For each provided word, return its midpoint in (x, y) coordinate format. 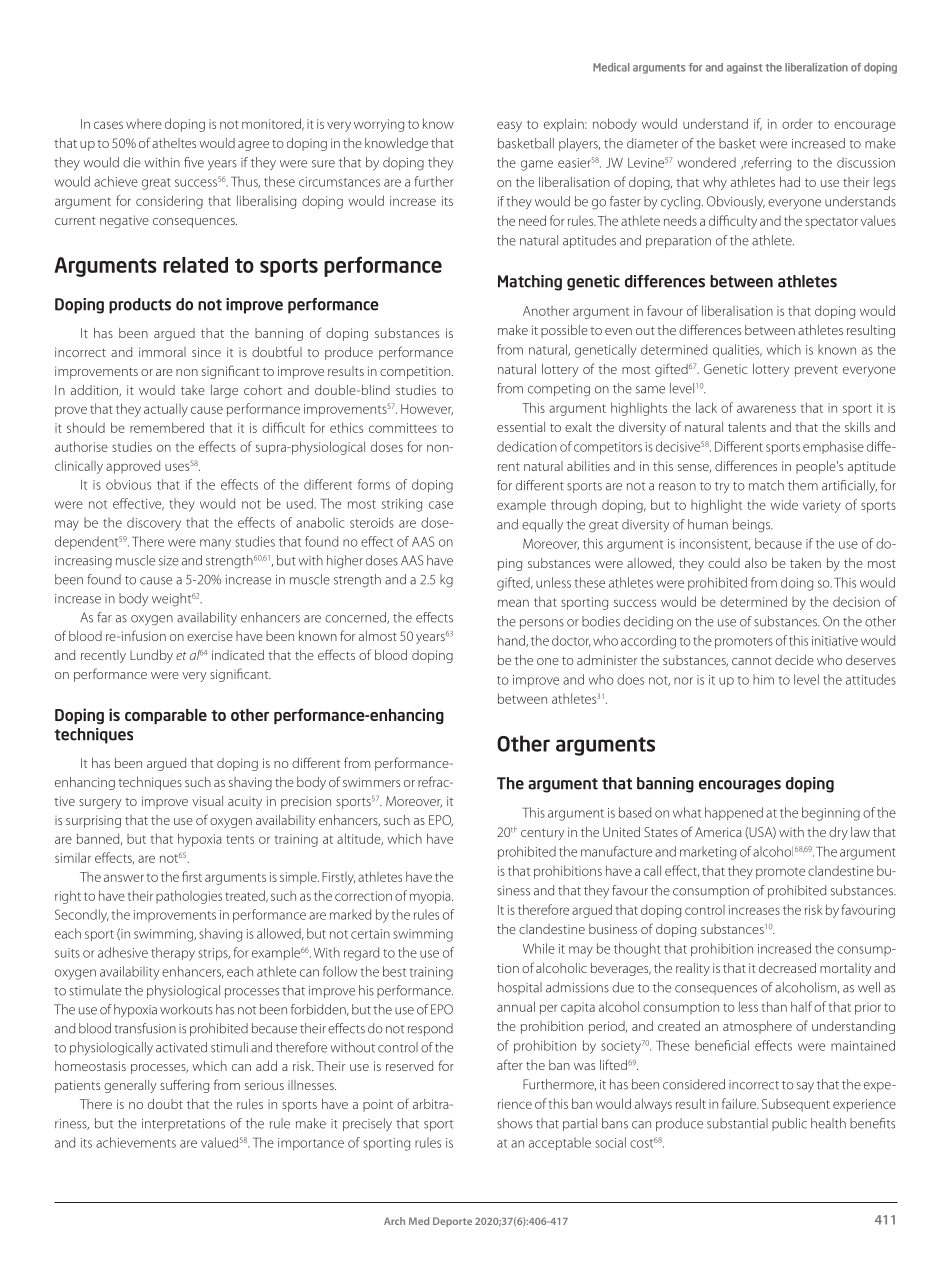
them (803, 485)
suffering (184, 1086)
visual (207, 801)
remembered (167, 427)
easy (509, 126)
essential (521, 427)
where (144, 124)
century (543, 834)
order (797, 124)
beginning (831, 814)
